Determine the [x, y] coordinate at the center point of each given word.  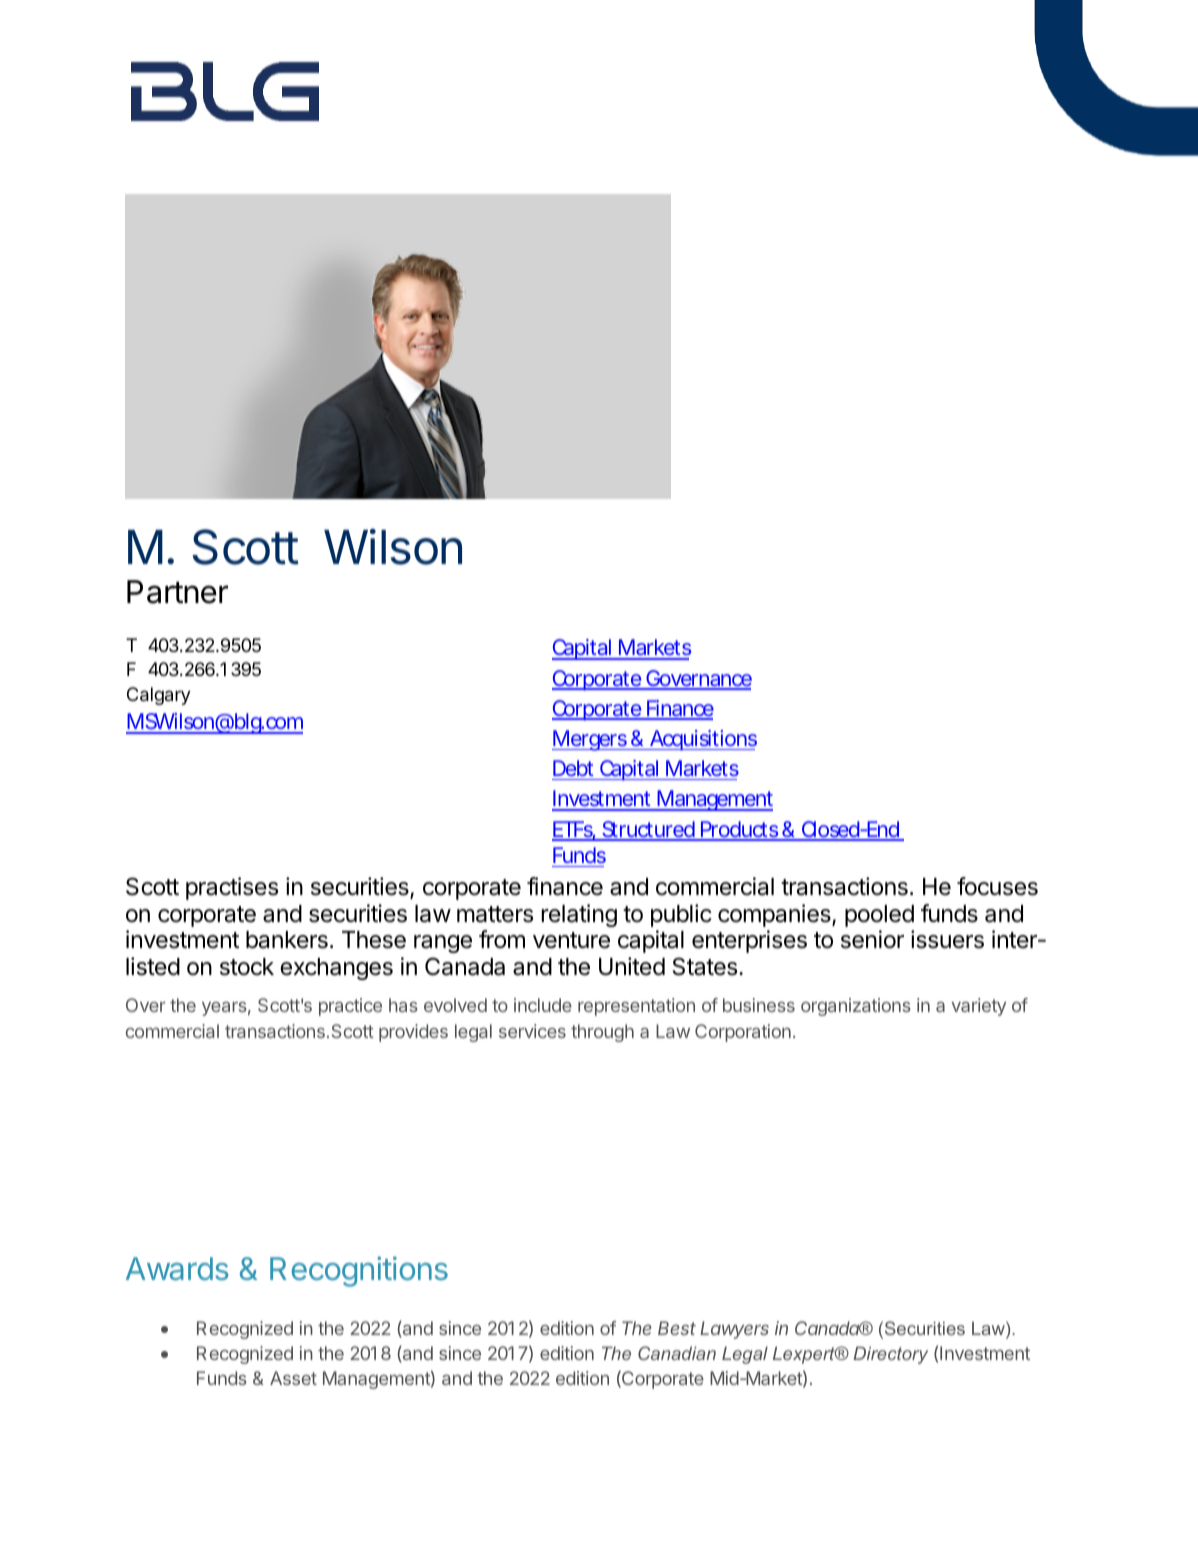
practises [232, 888]
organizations [856, 1007]
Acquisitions [702, 740]
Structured [648, 830]
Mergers [591, 740]
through [602, 1033]
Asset [293, 1378]
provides [413, 1033]
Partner [177, 592]
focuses [997, 886]
